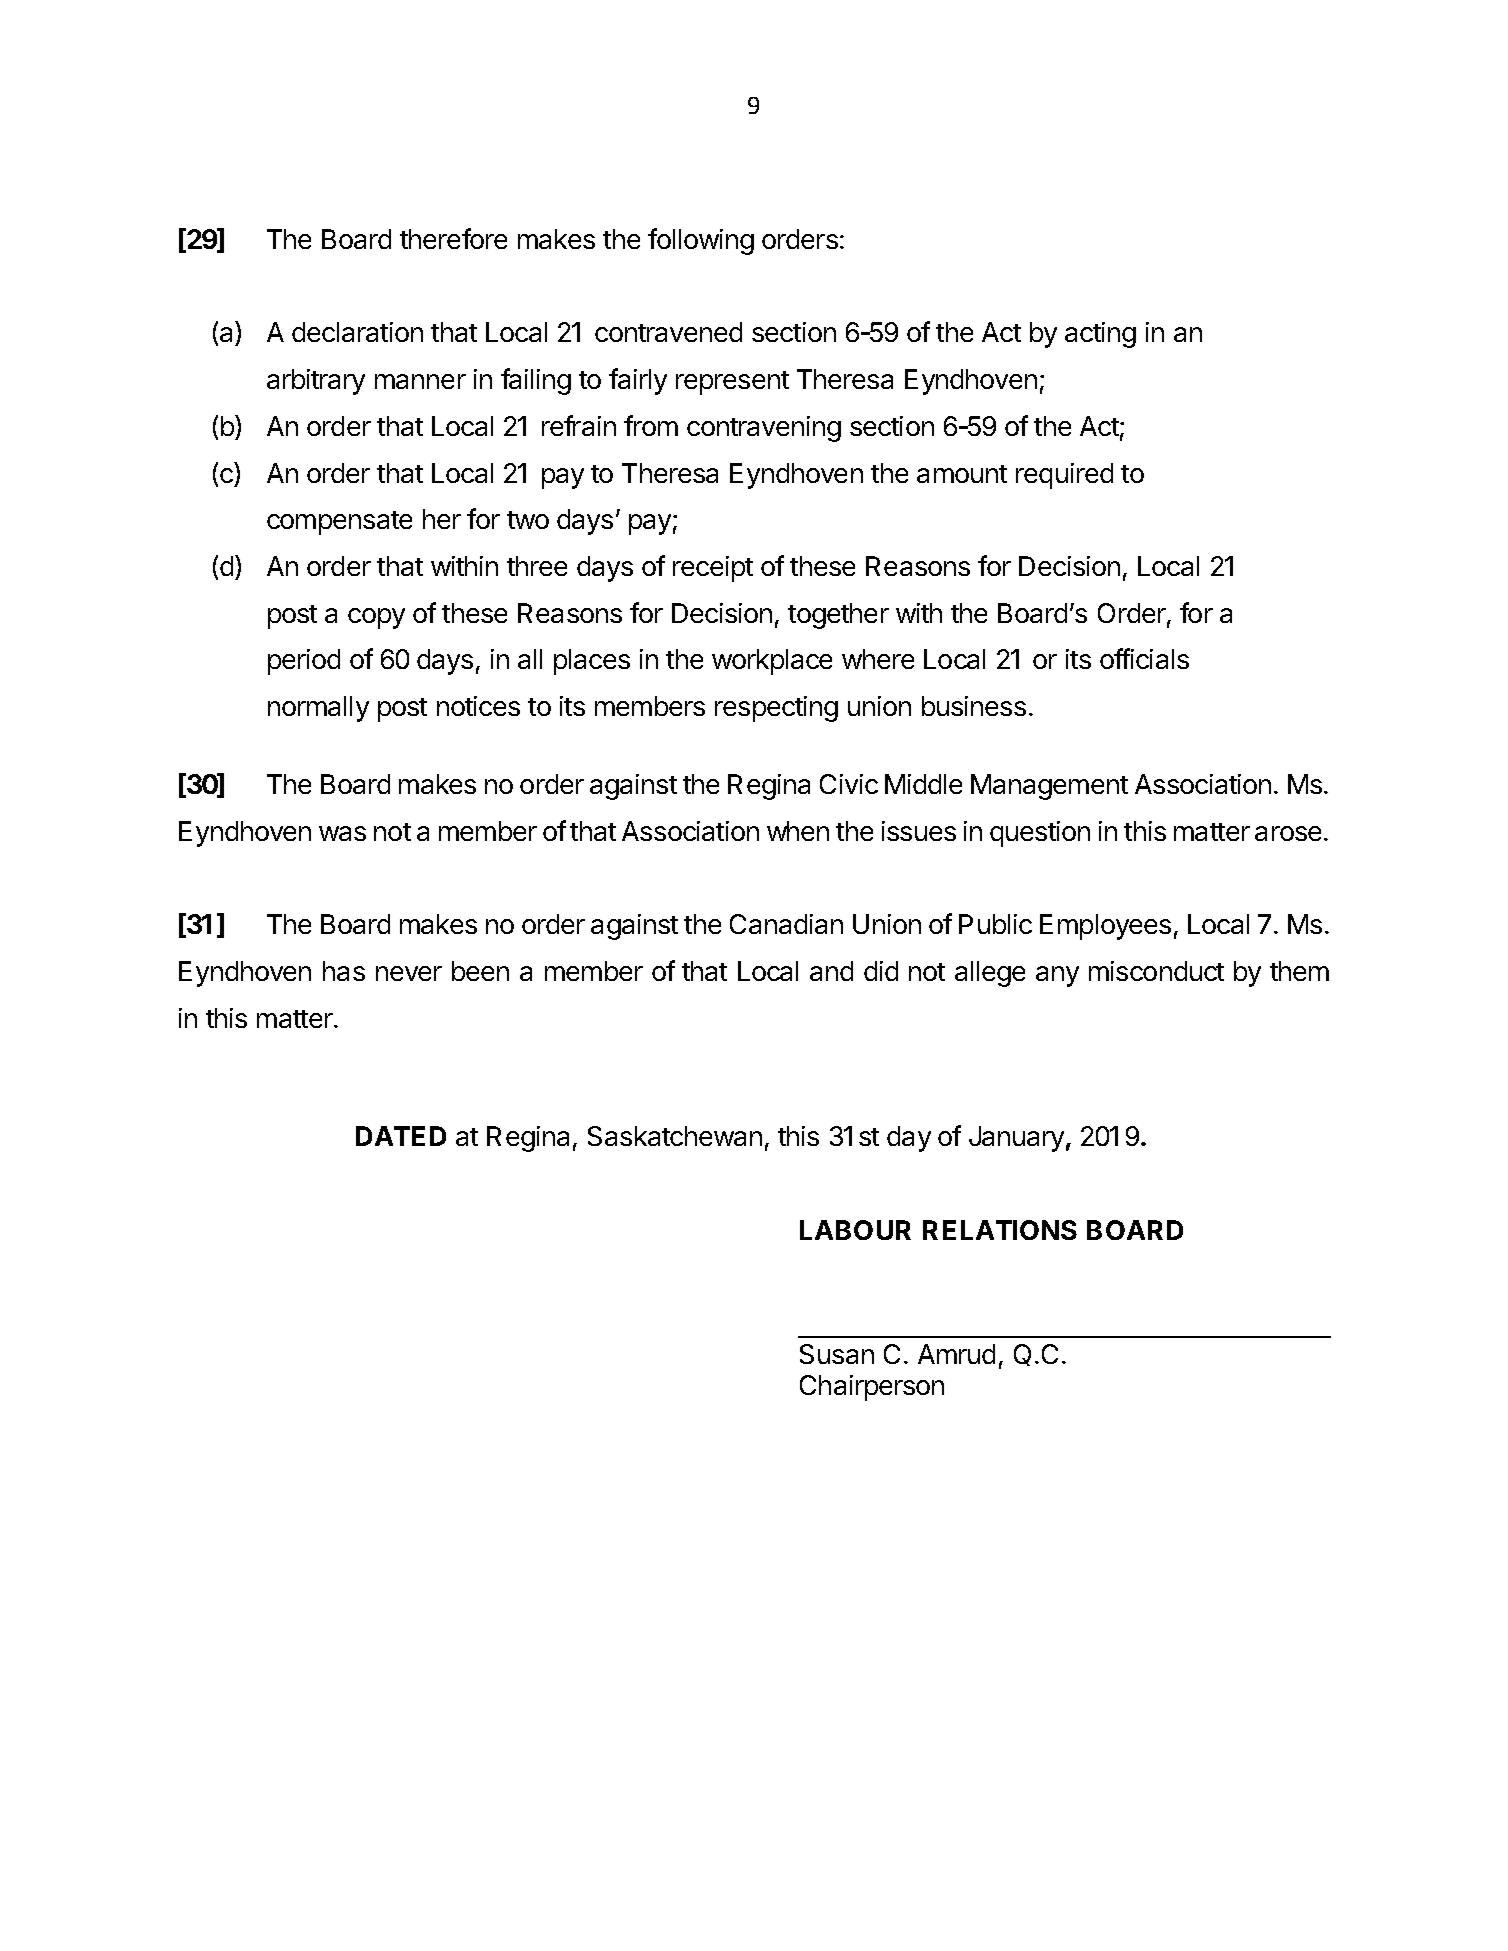  I want to click on when, so click(798, 831).
